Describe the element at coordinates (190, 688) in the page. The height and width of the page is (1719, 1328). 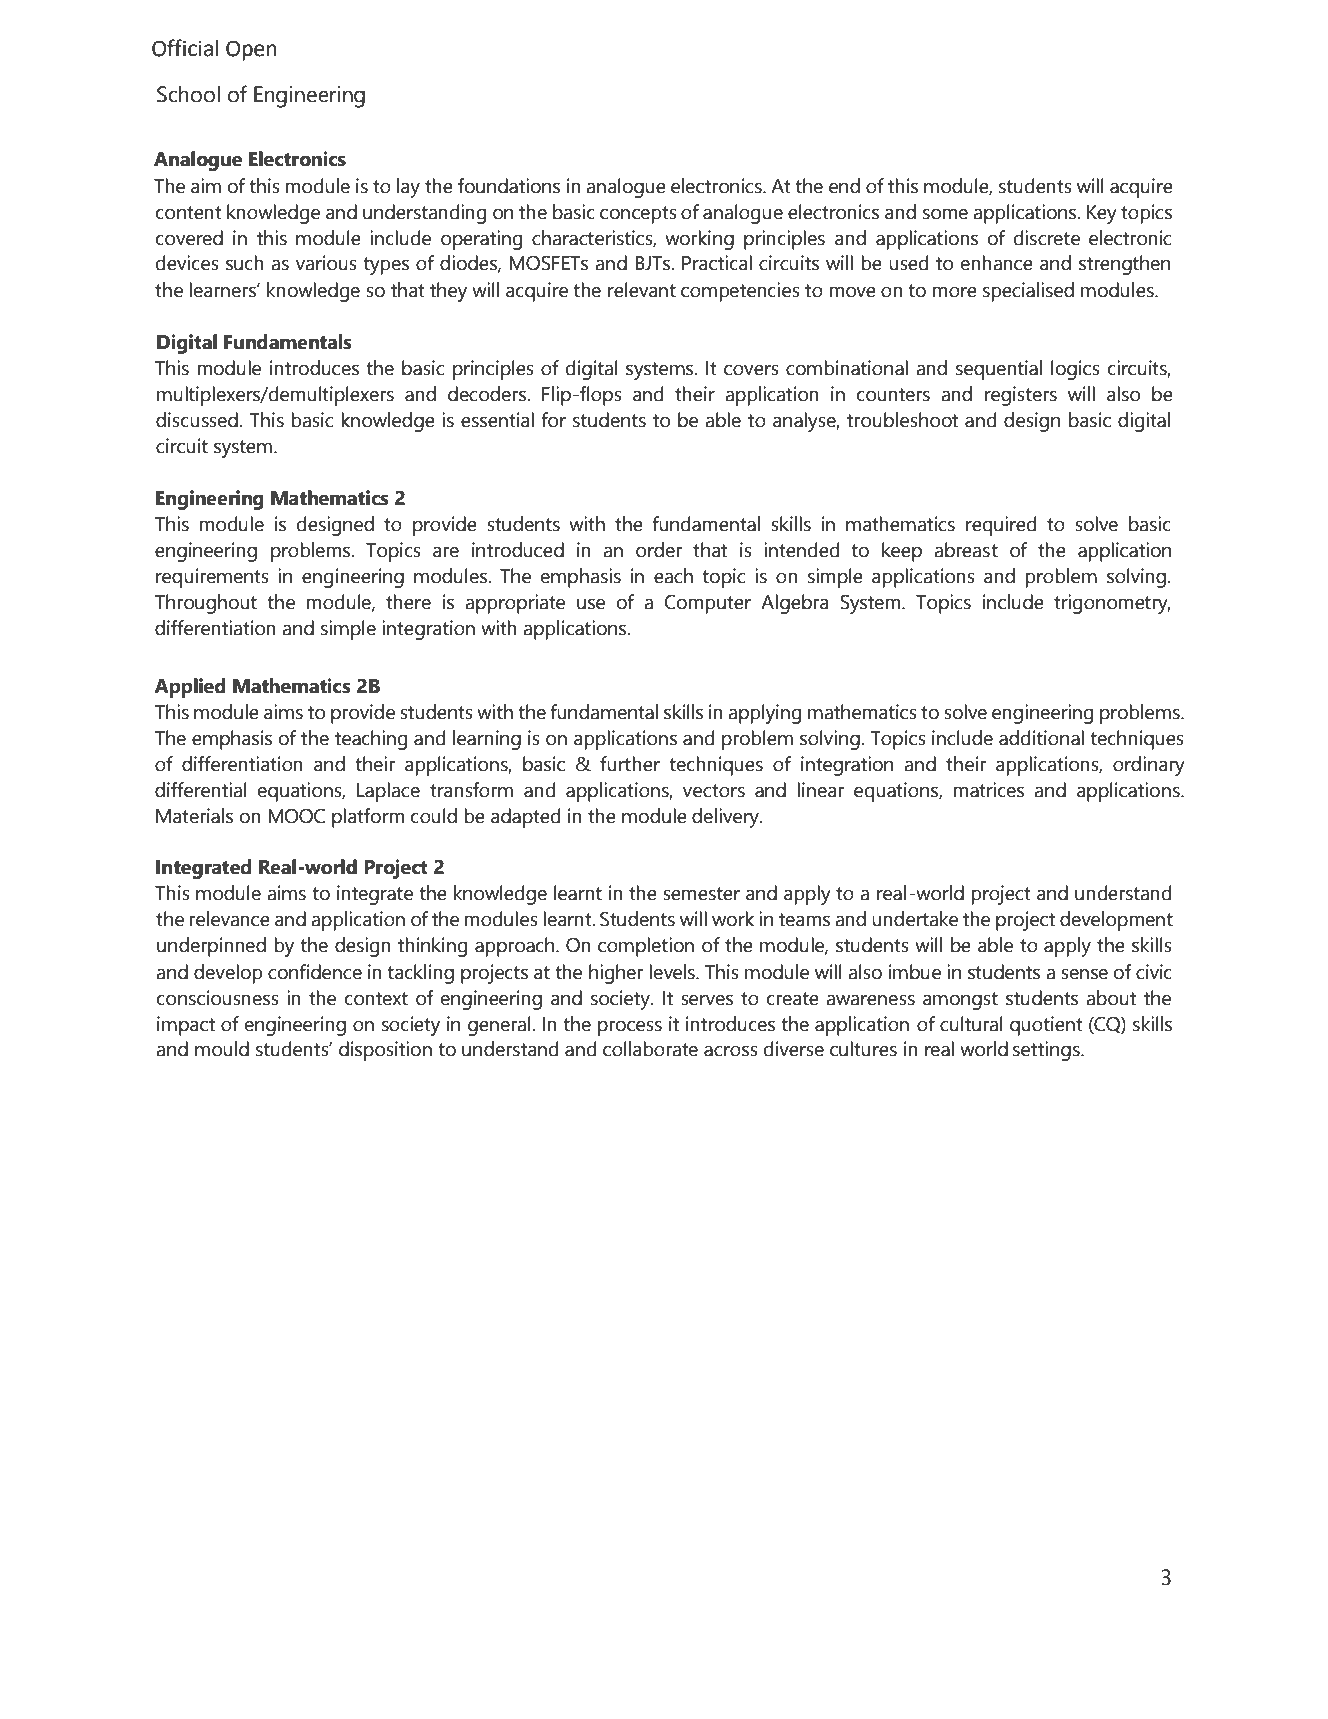
I see `Applied` at that location.
